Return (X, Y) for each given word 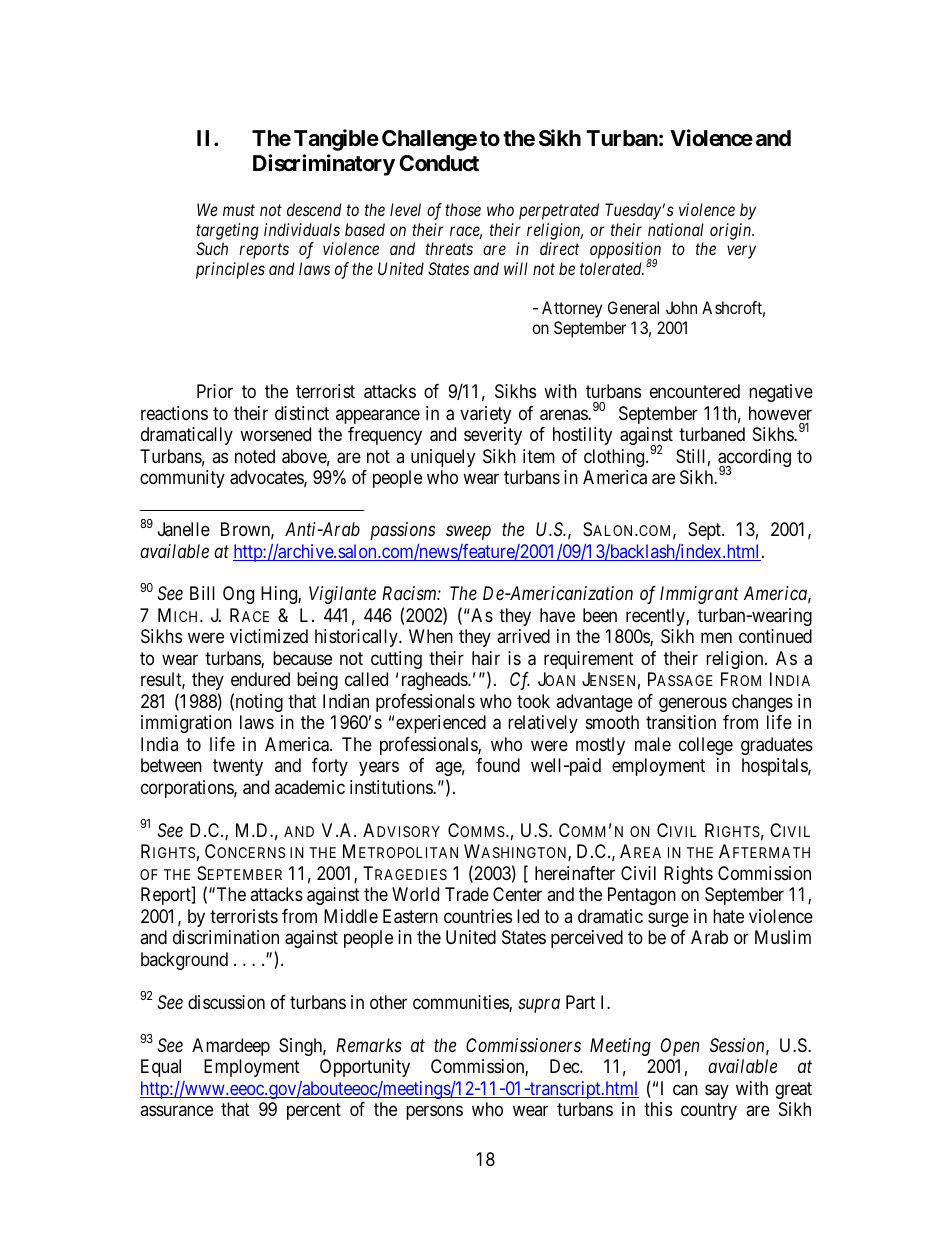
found (498, 765)
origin (732, 231)
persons (434, 1113)
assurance (176, 1111)
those (463, 209)
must (239, 210)
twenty (238, 768)
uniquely (443, 458)
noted (255, 456)
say (717, 1091)
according (754, 459)
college (706, 746)
